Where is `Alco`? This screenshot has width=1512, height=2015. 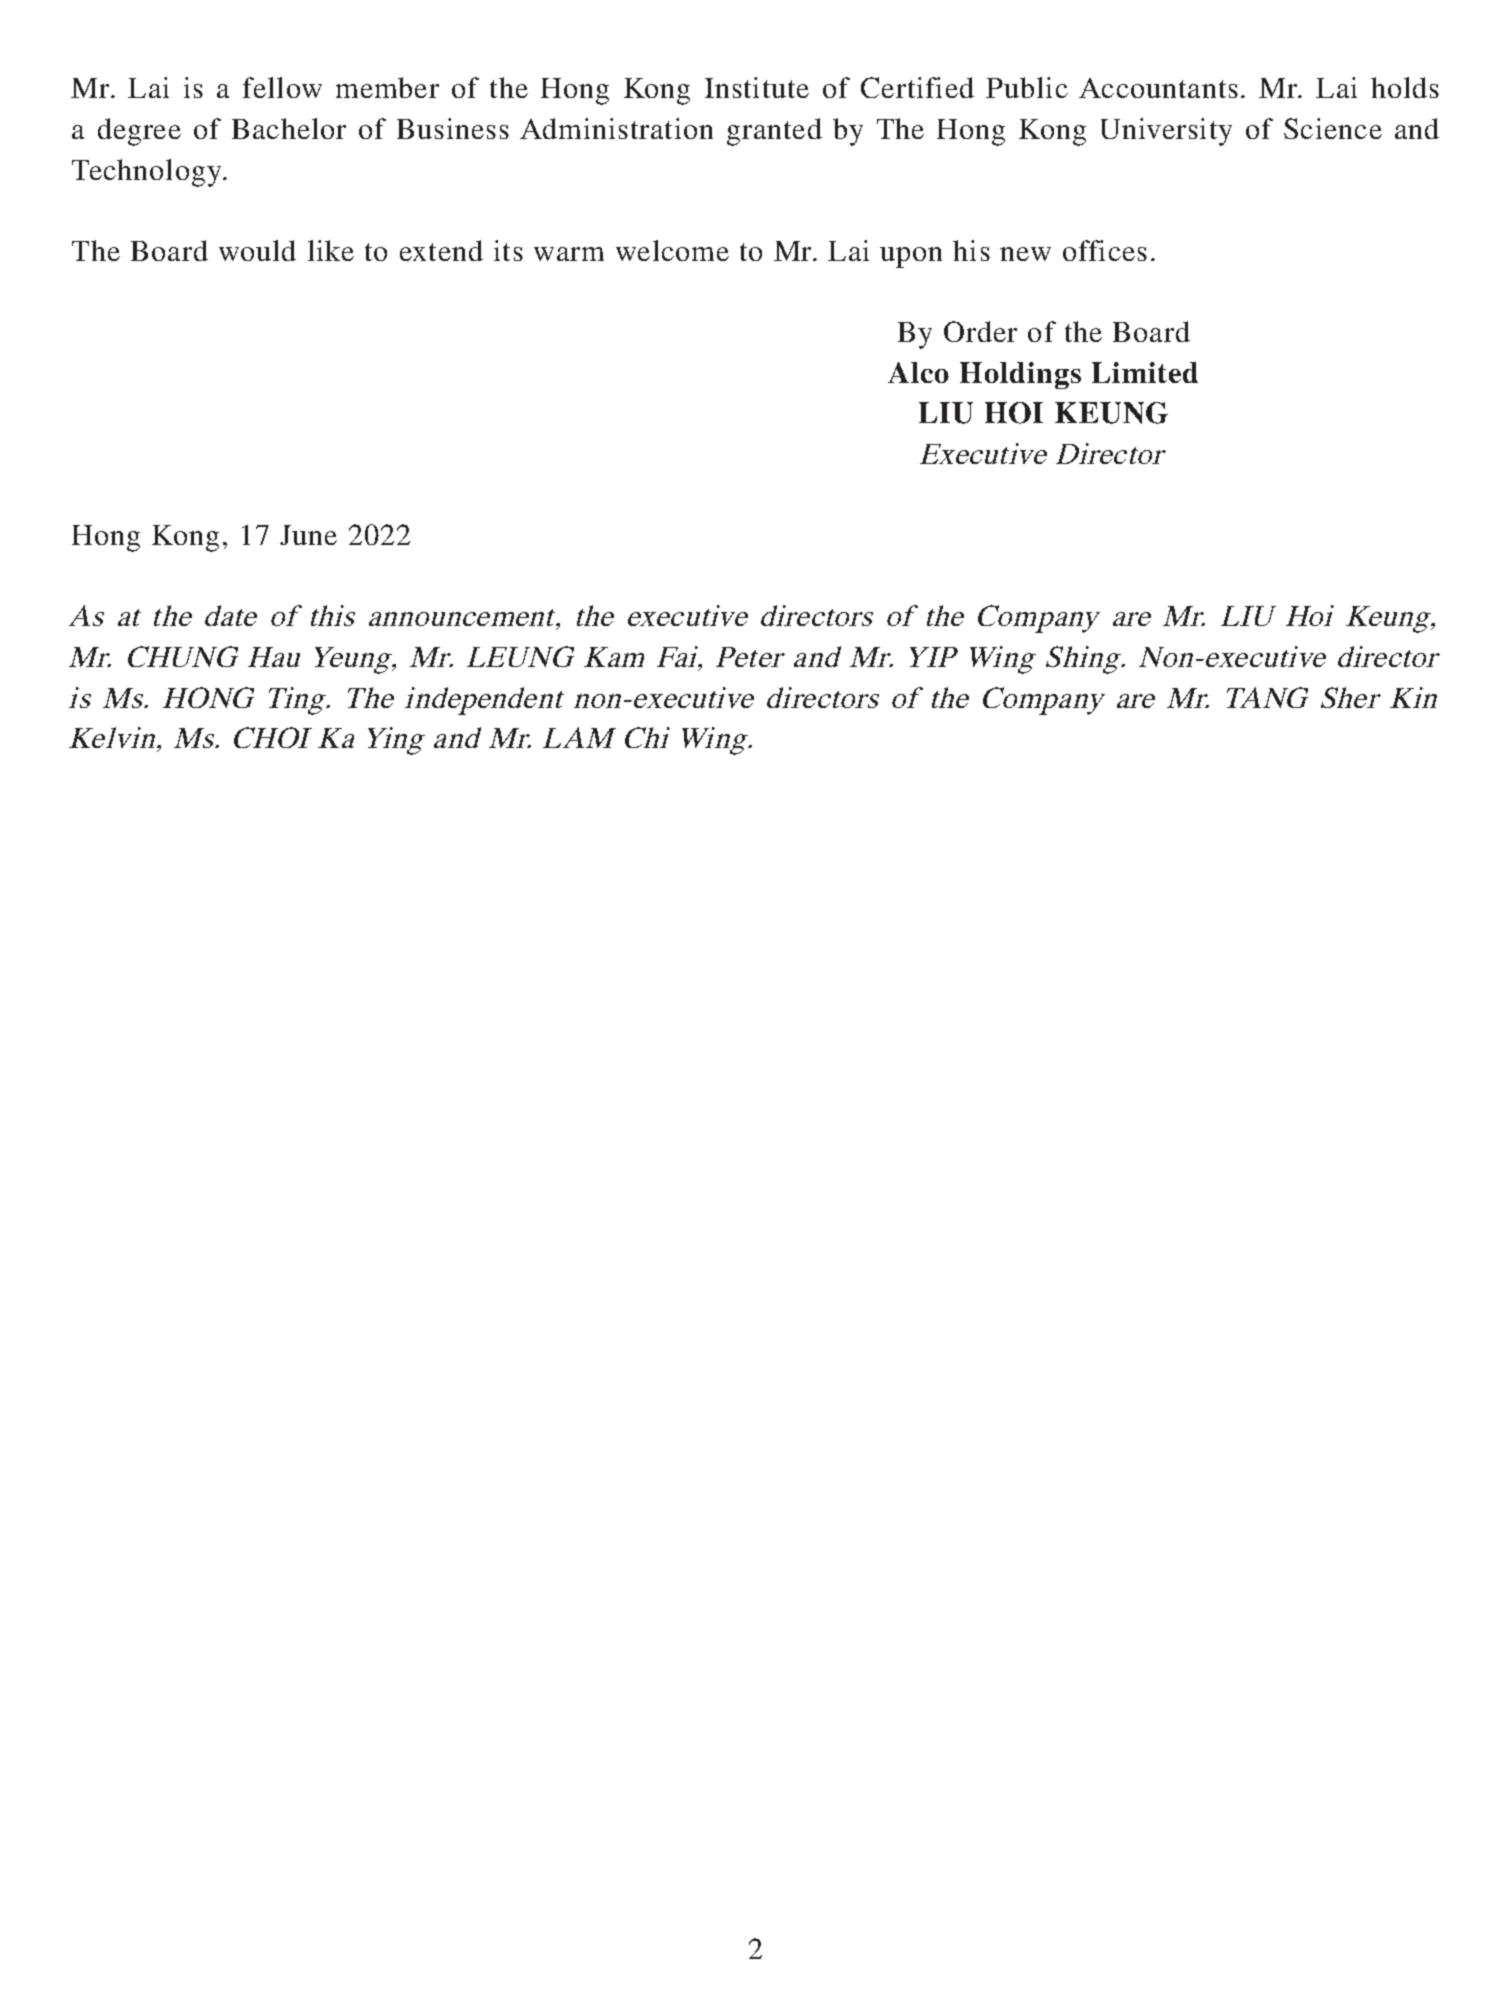
Alco is located at coordinates (918, 372).
